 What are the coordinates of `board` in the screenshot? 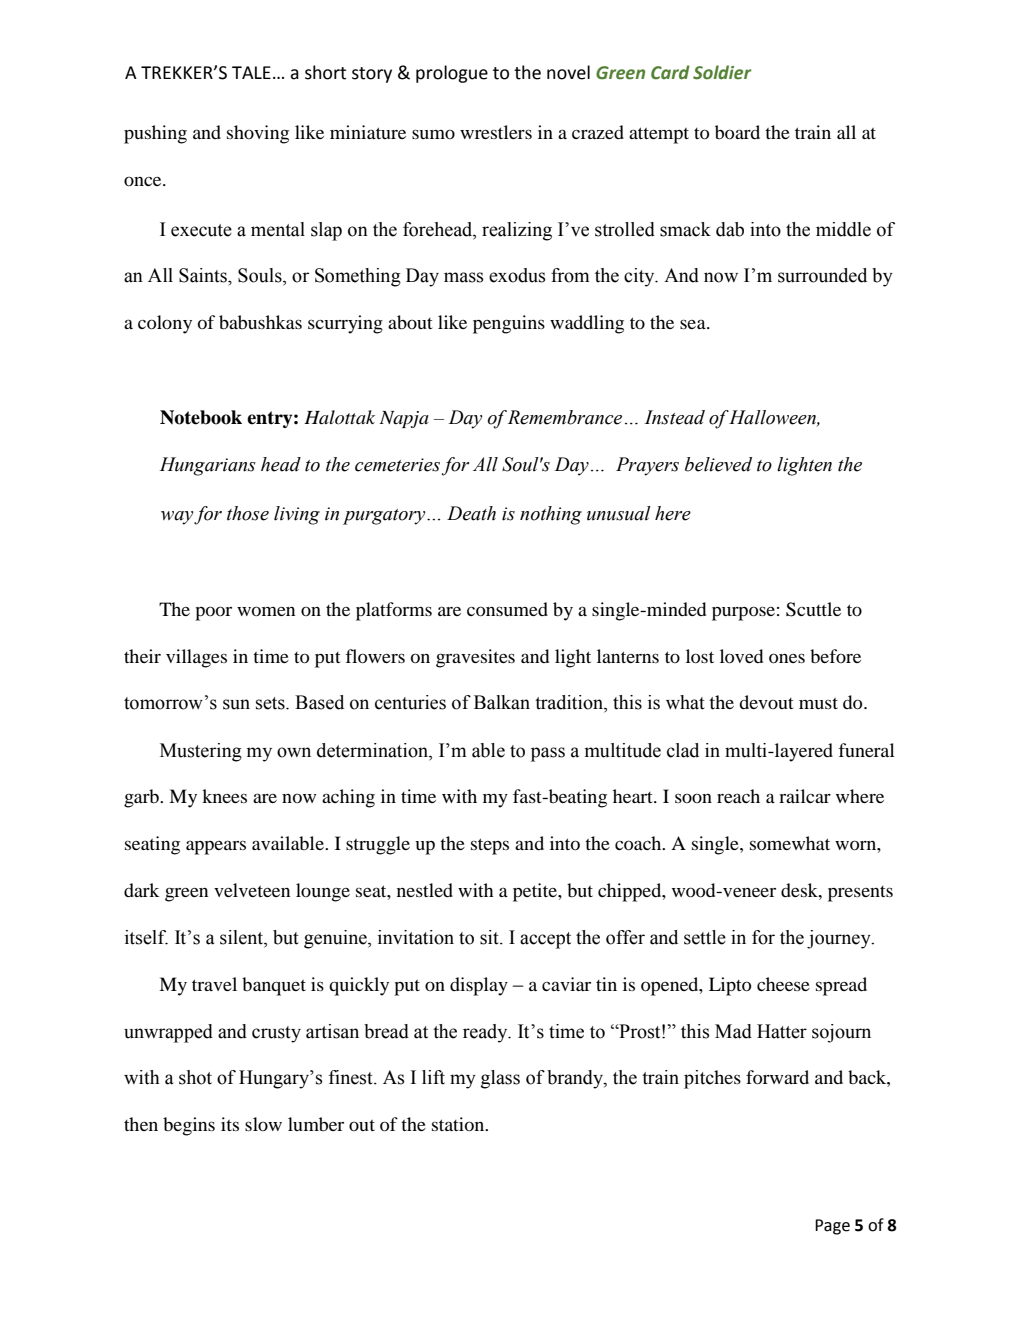 It's located at (737, 132).
